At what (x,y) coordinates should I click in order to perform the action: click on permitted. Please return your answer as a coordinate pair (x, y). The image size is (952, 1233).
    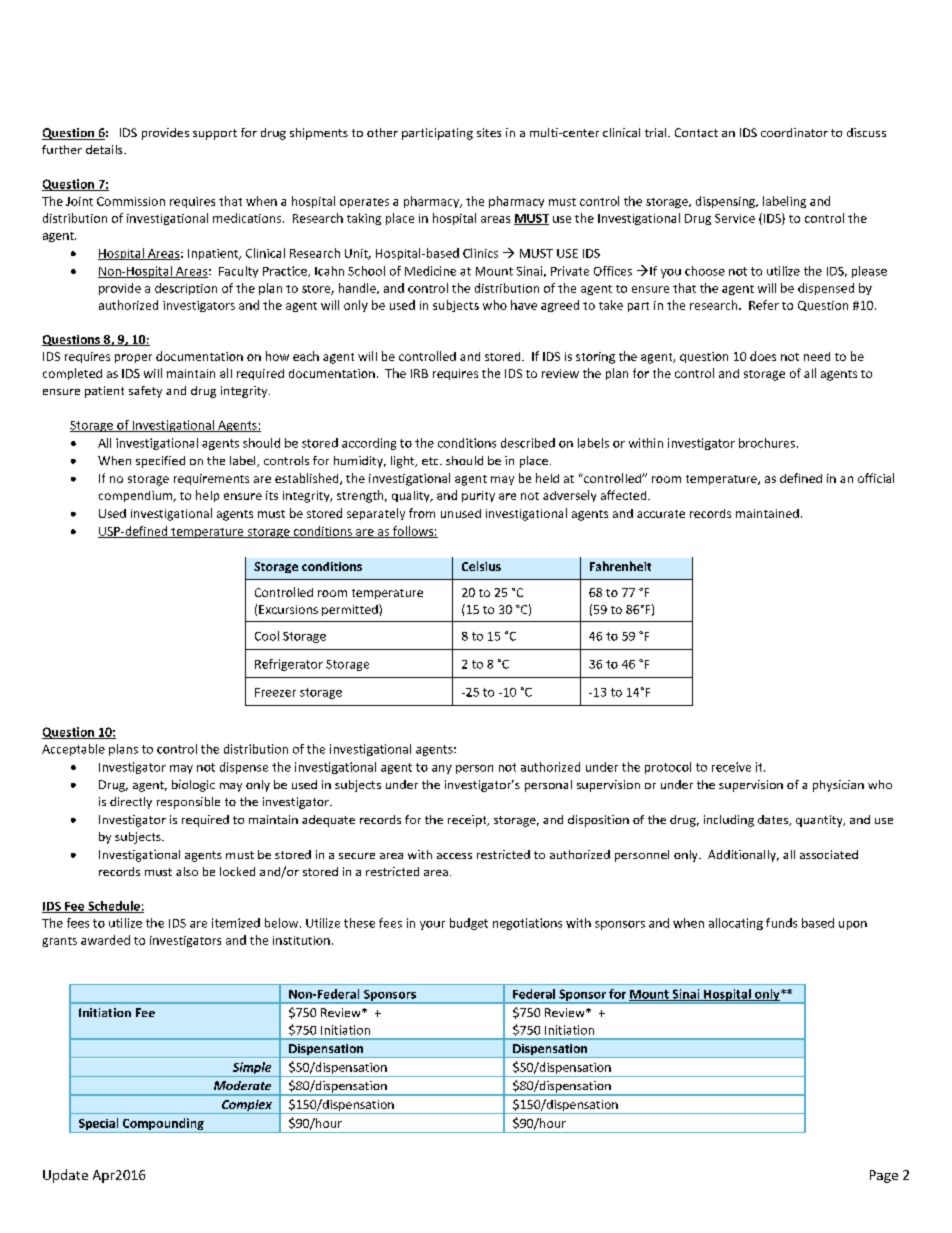
    Looking at the image, I should click on (351, 610).
